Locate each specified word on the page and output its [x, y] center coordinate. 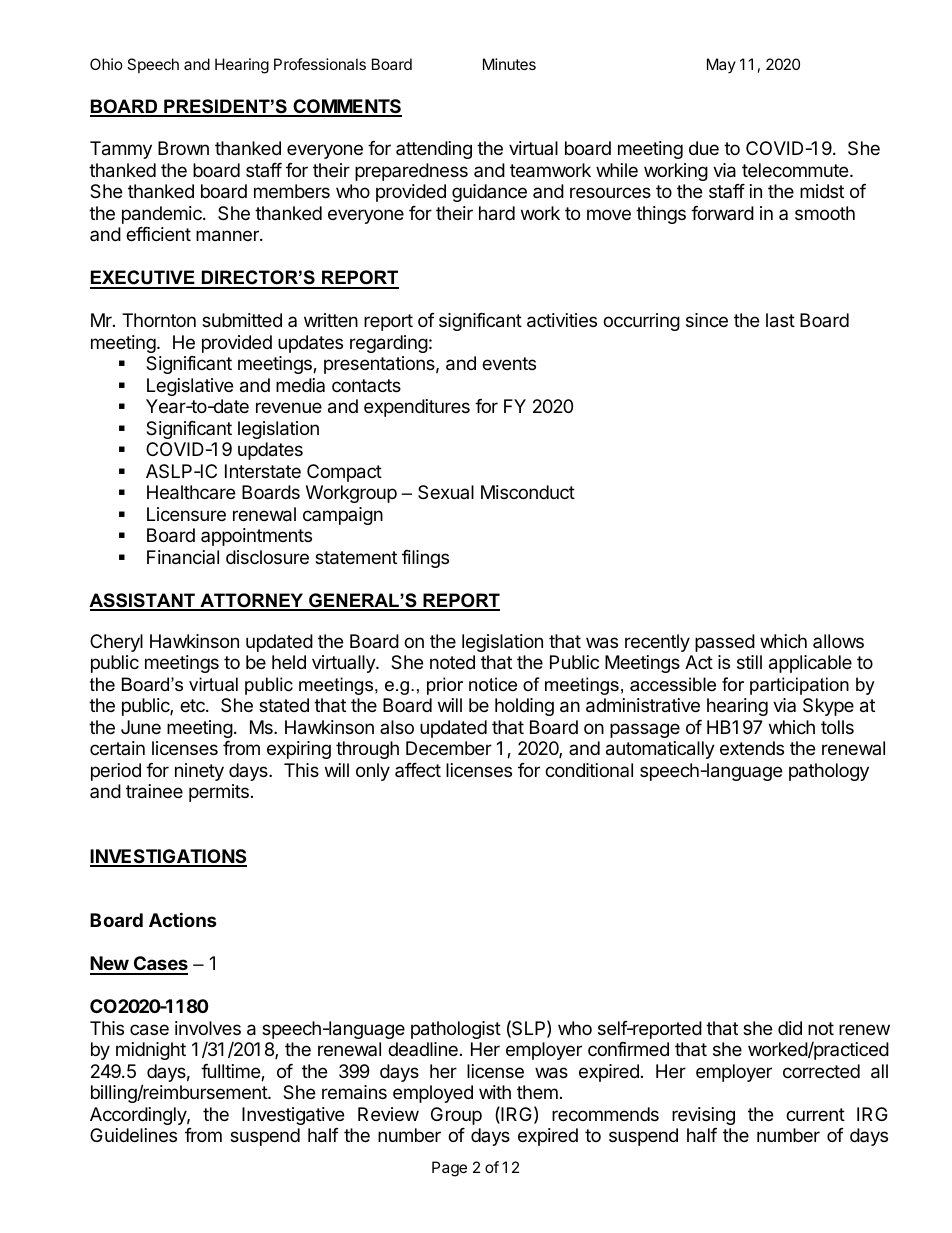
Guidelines [133, 1135]
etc [193, 705]
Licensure [186, 514]
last [780, 320]
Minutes [509, 64]
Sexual [446, 492]
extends [752, 748]
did [790, 1028]
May [721, 65]
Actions [183, 919]
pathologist [456, 1030]
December [449, 748]
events [509, 363]
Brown [183, 148]
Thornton [159, 320]
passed [725, 643]
